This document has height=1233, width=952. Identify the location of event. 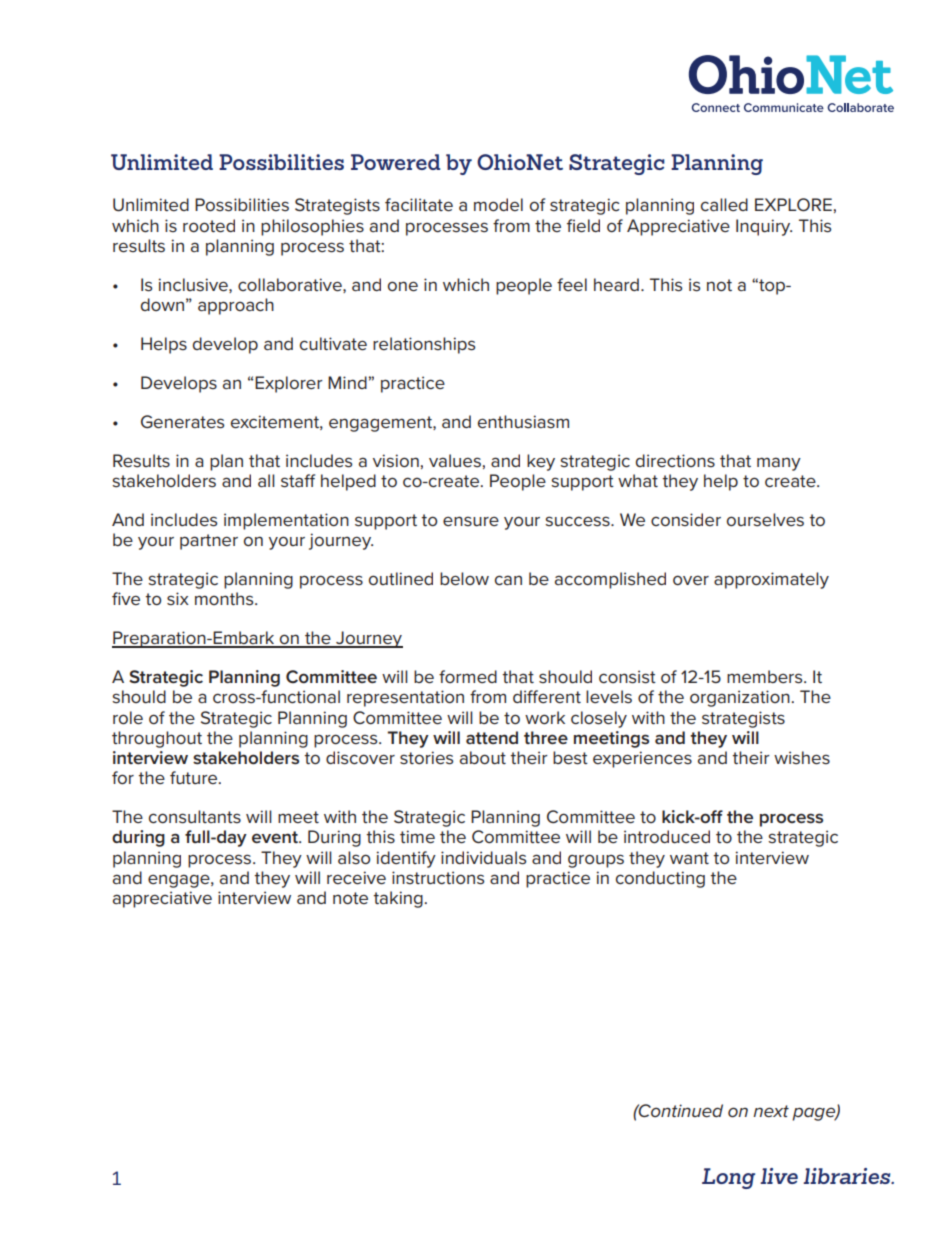
(276, 837).
